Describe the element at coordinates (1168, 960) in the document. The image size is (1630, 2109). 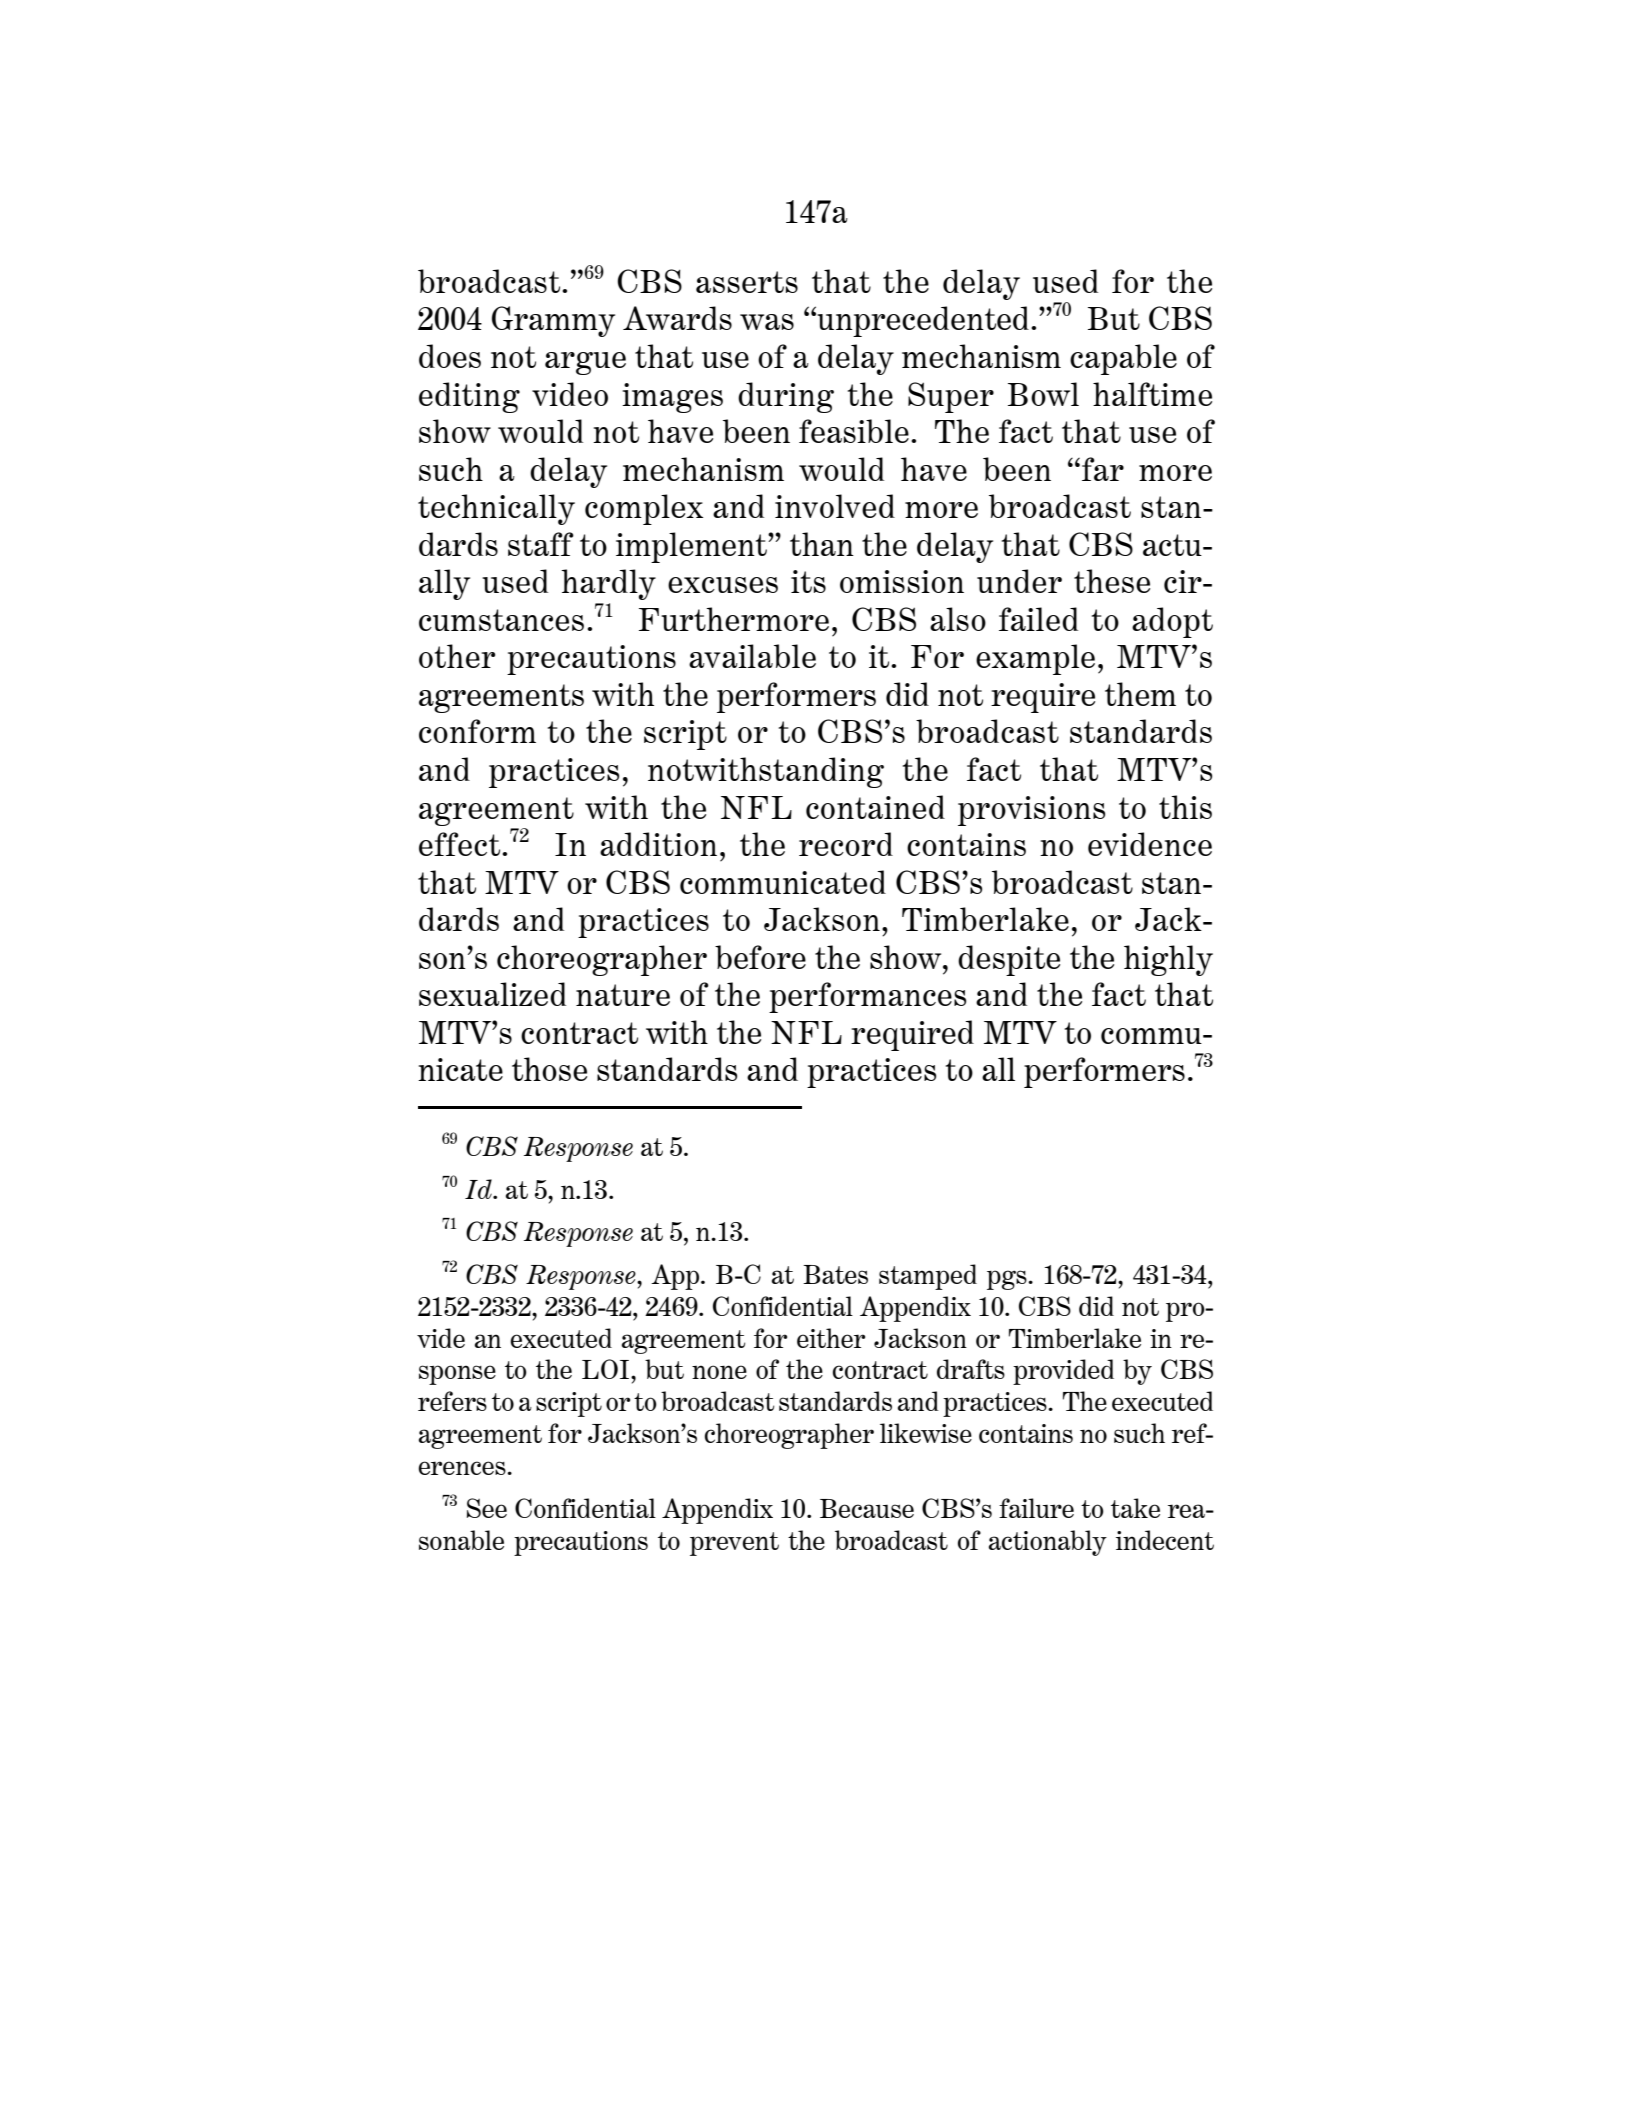
I see `highly` at that location.
